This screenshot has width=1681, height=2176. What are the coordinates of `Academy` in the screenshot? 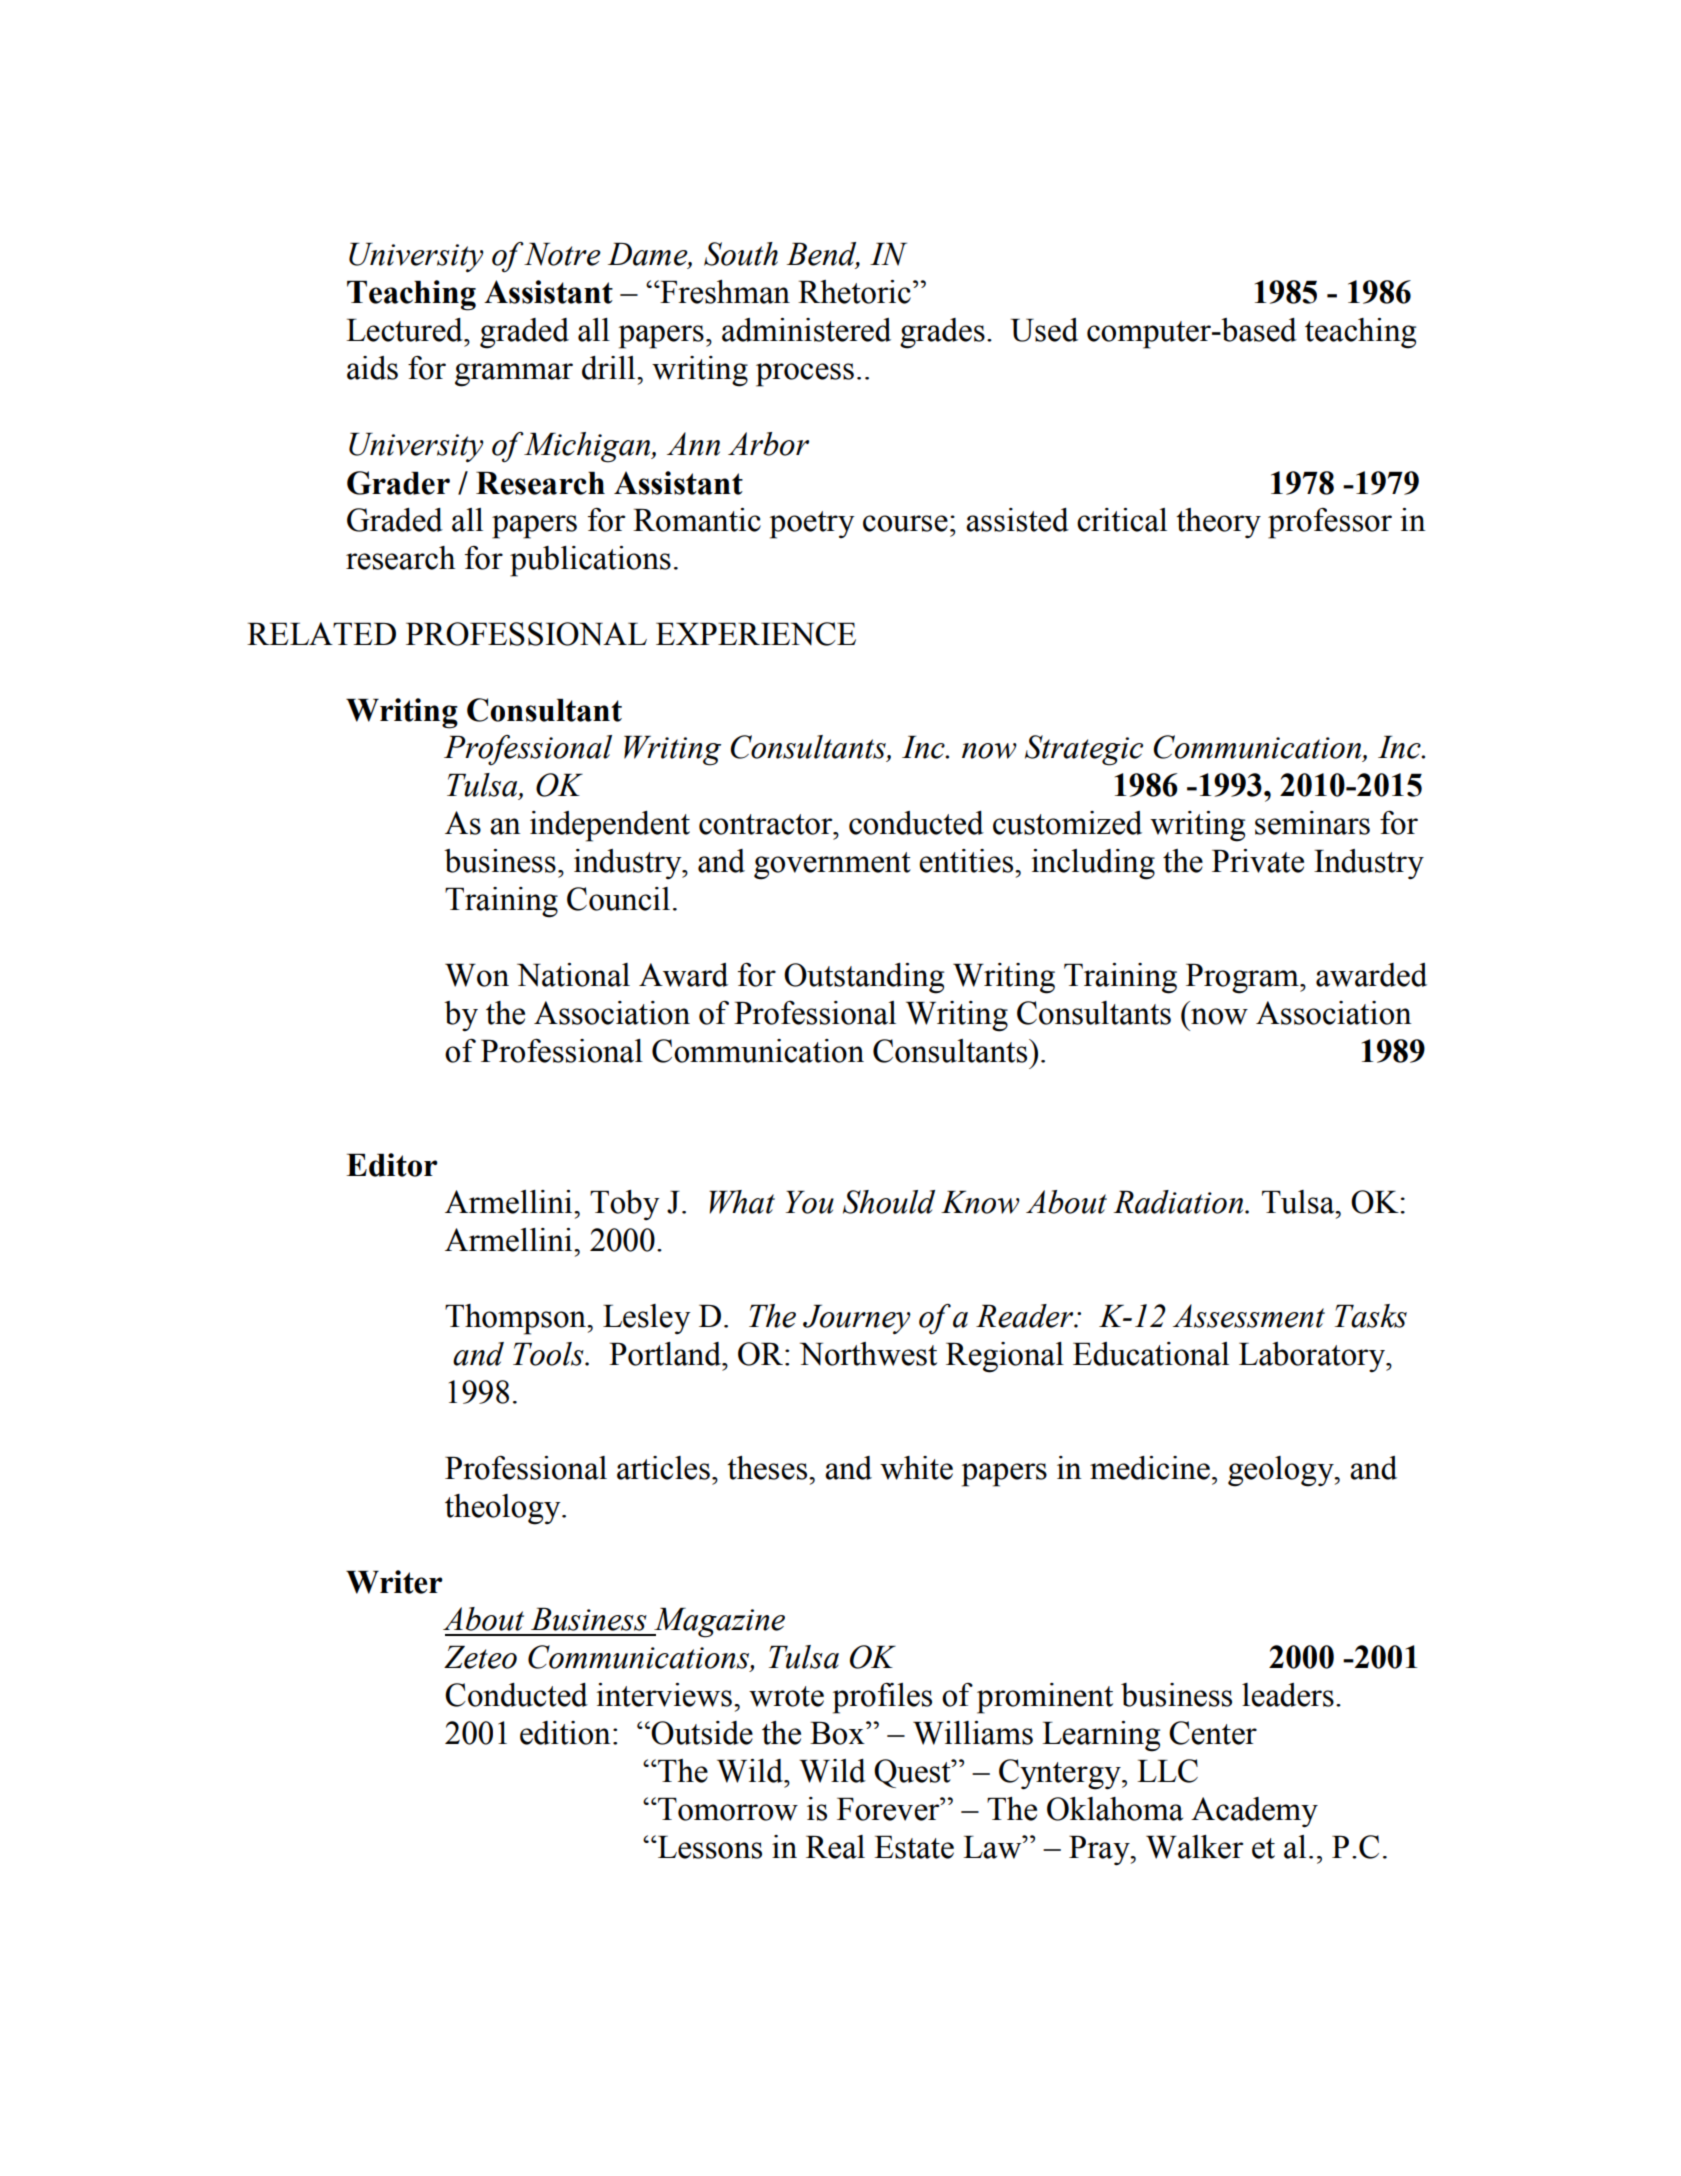 It's located at (1254, 1812).
